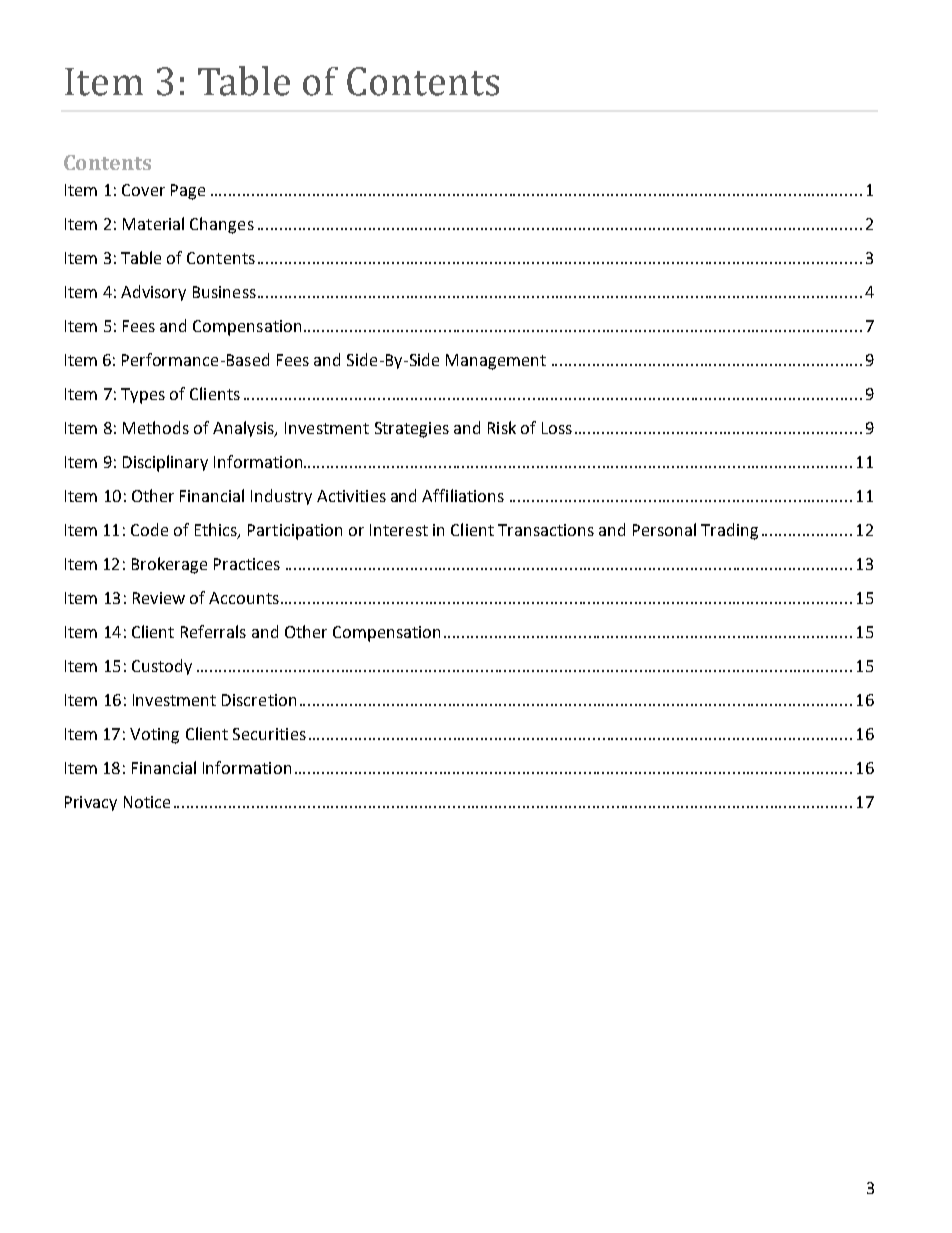 This image has width=952, height=1233. Describe the element at coordinates (91, 803) in the image. I see `Privacy` at that location.
